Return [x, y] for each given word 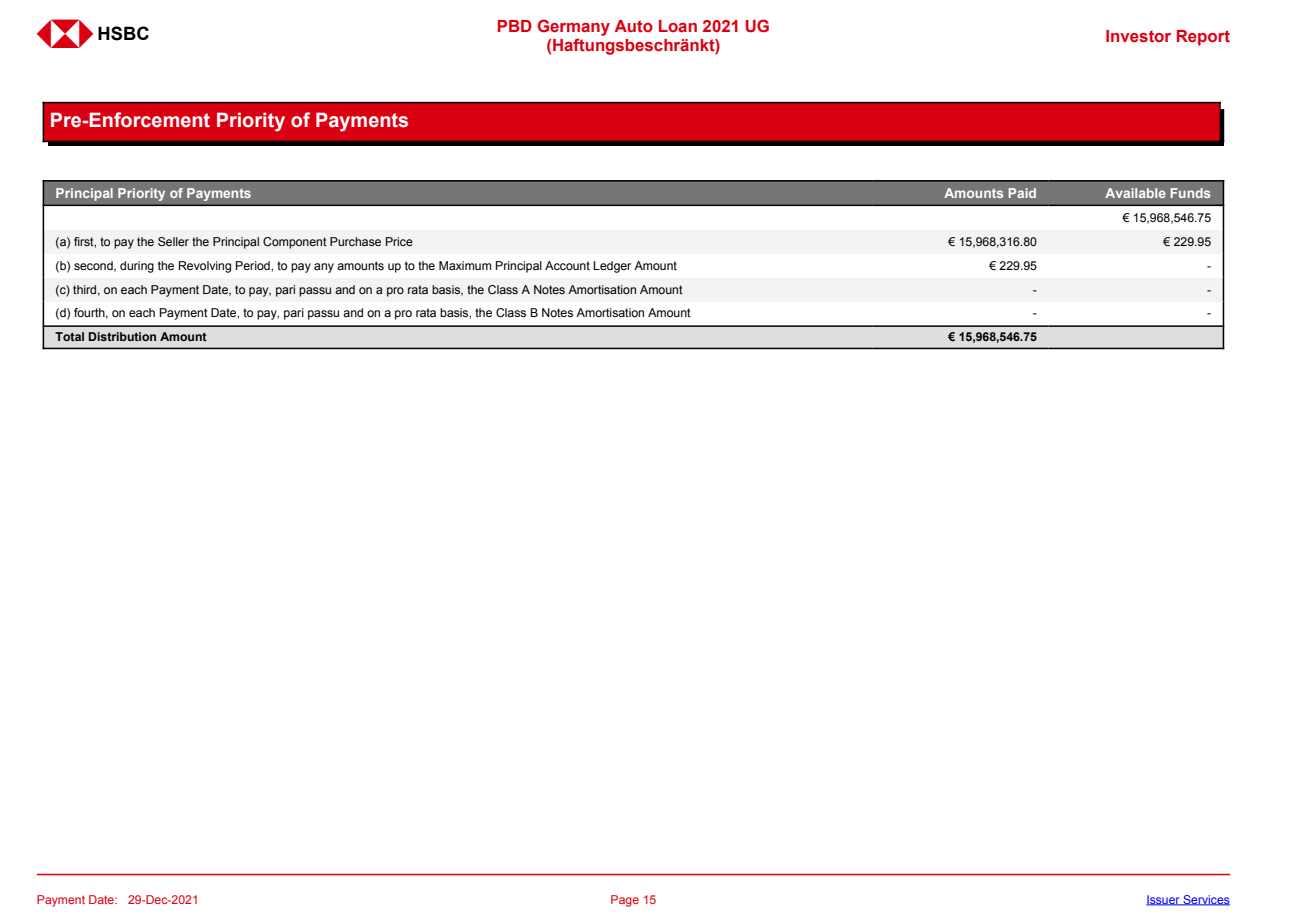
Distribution [122, 336]
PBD [515, 26]
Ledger [612, 267]
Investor [1138, 36]
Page [625, 901]
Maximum [465, 265]
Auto [634, 26]
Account [567, 265]
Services [1205, 900]
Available [1135, 193]
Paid [1022, 193]
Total [69, 336]
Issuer [1164, 900]
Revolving [205, 267]
